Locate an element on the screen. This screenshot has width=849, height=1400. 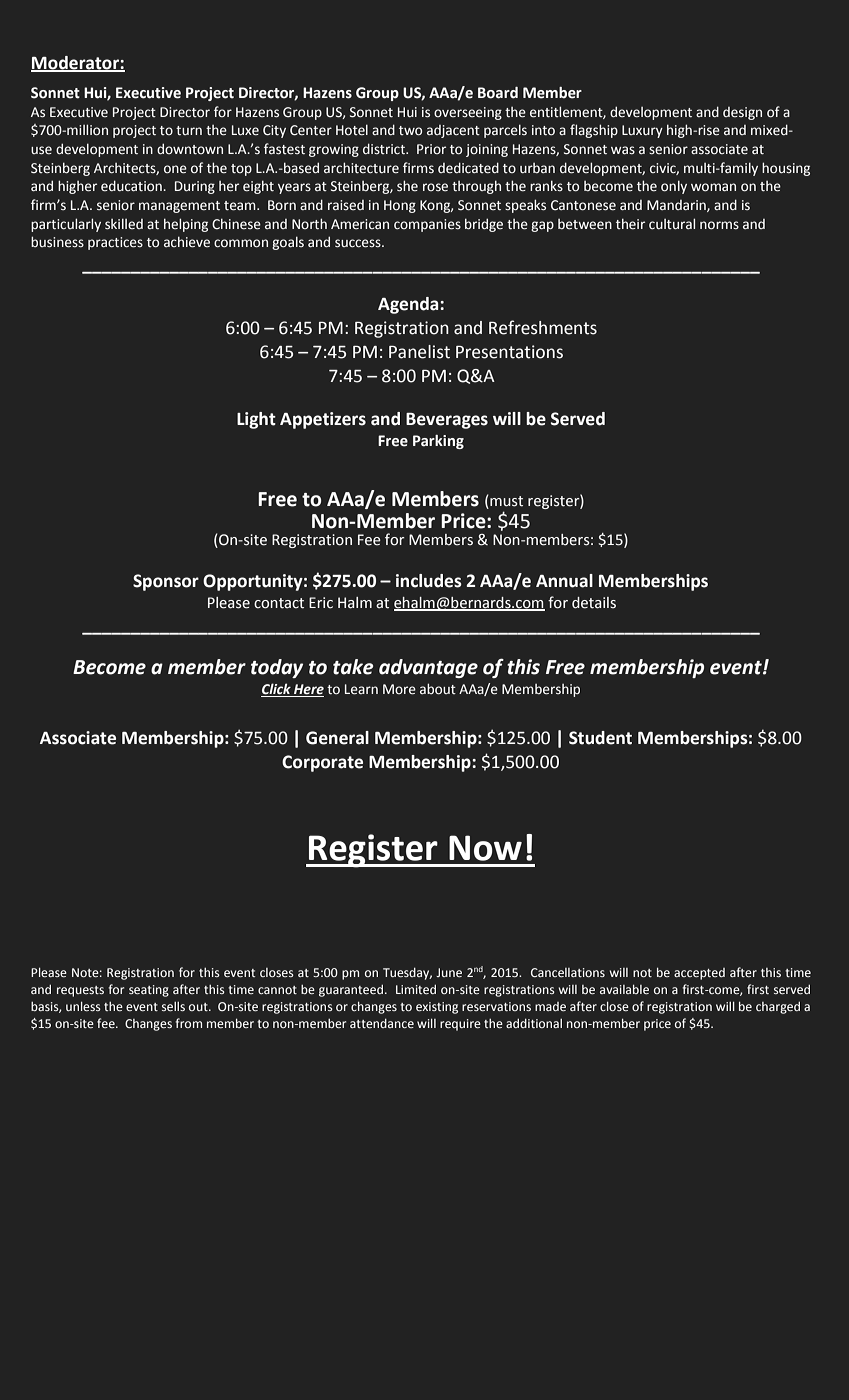
turn is located at coordinates (189, 130).
